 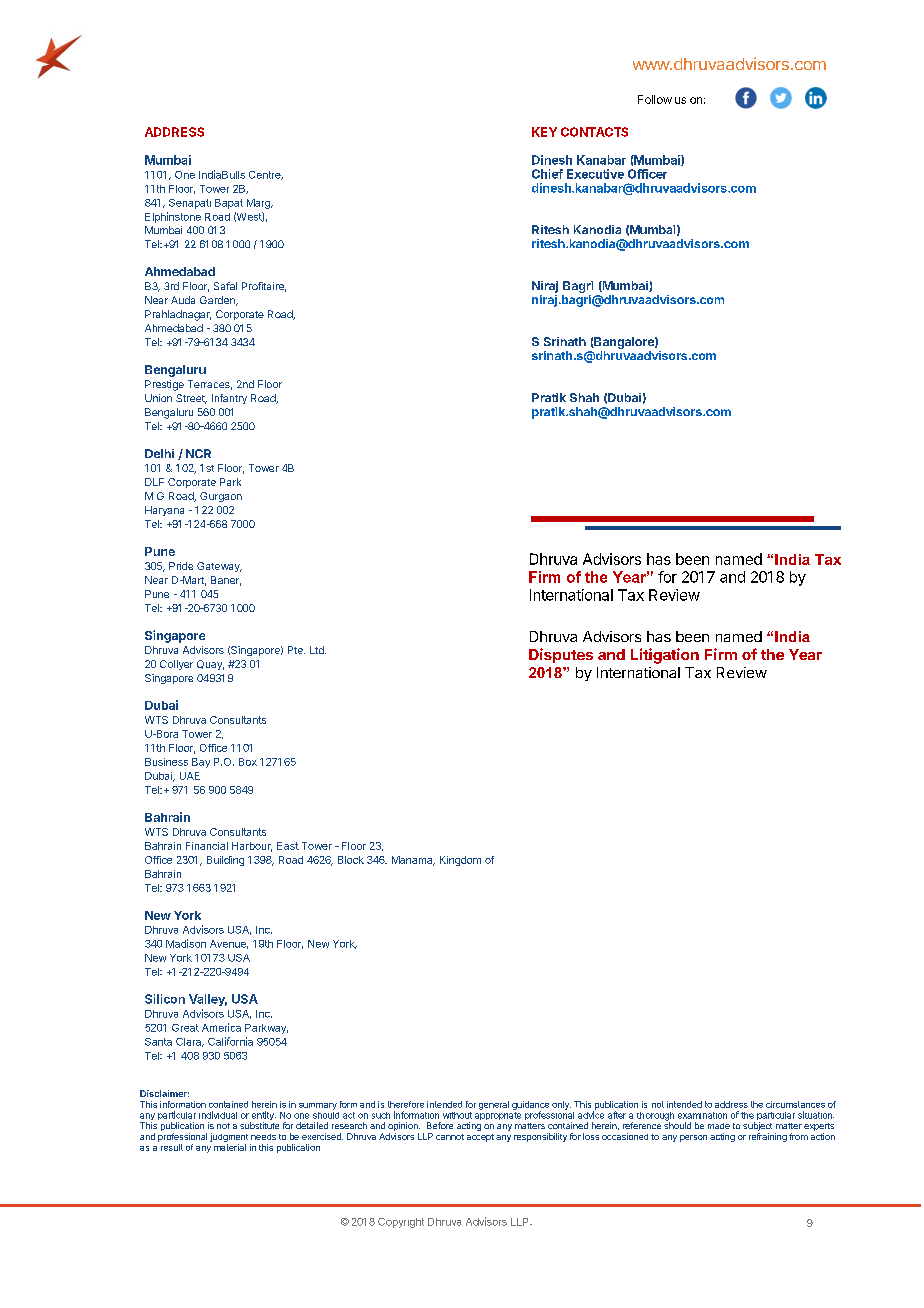 What do you see at coordinates (795, 1104) in the screenshot?
I see `circumstances` at bounding box center [795, 1104].
